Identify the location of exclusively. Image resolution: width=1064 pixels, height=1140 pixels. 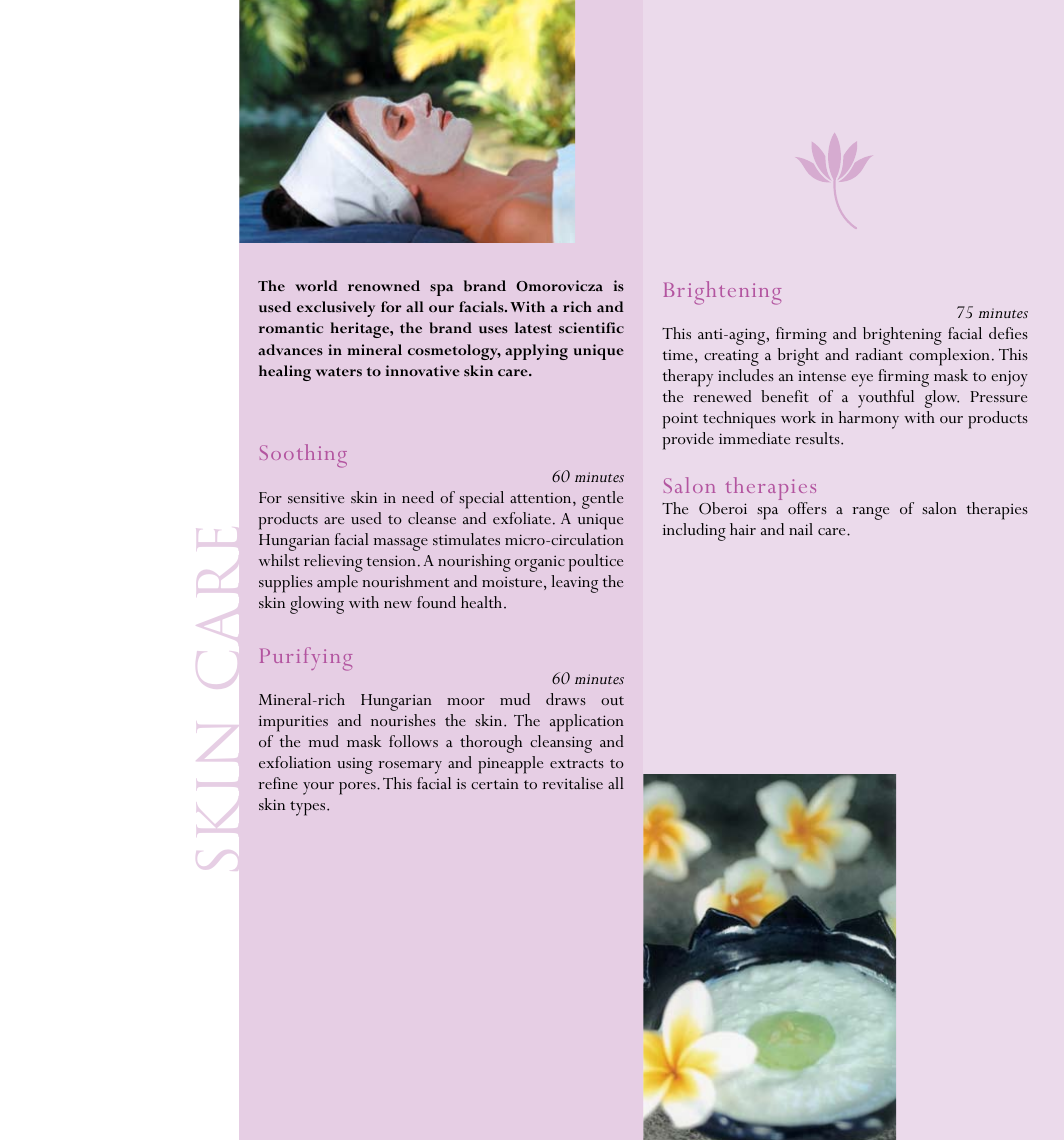
(336, 309).
